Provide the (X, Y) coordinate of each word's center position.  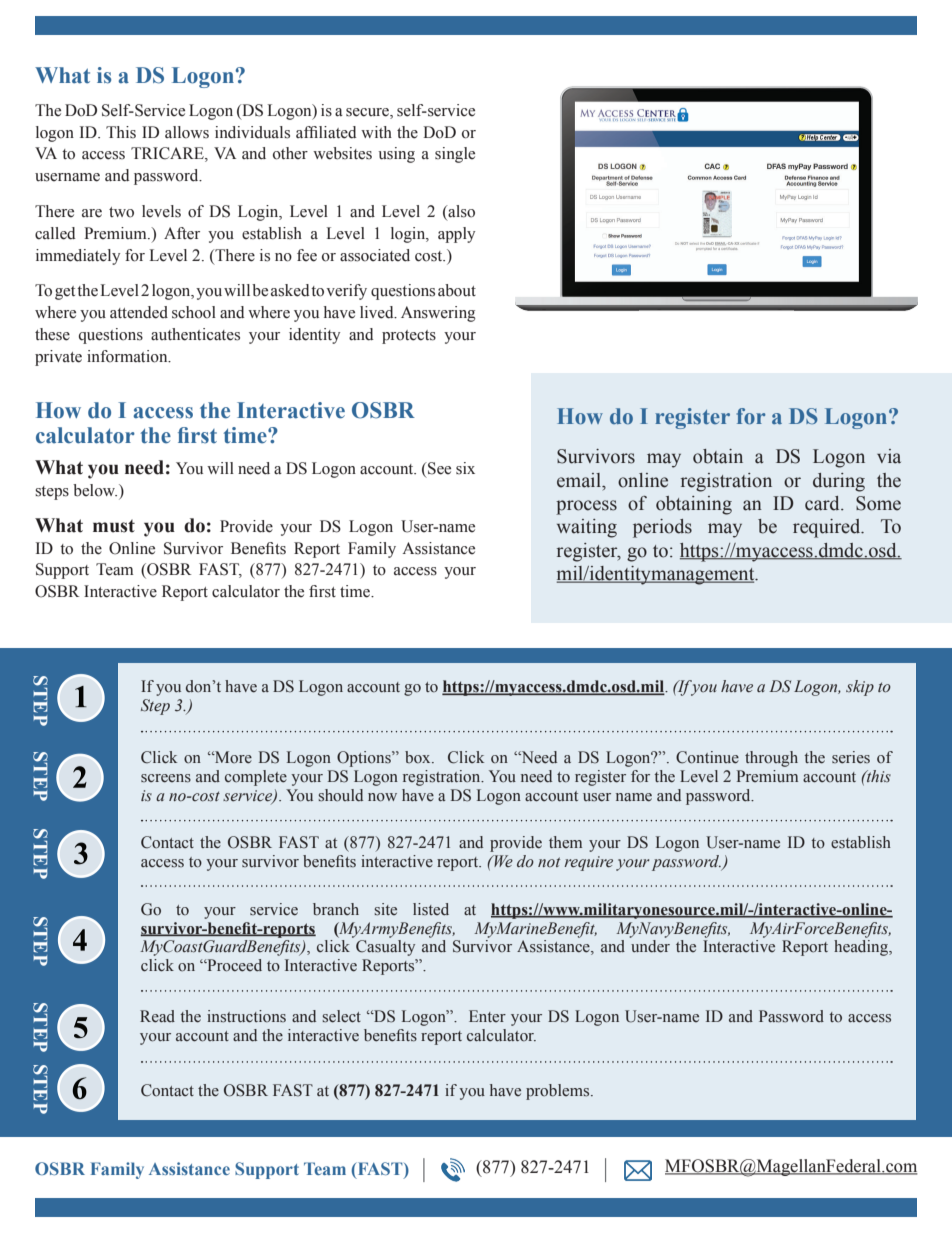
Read (157, 1016)
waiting (587, 528)
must (114, 526)
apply (456, 235)
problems (559, 1092)
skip (860, 688)
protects (409, 337)
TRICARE (168, 154)
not (549, 862)
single (455, 155)
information (128, 356)
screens (166, 778)
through (771, 759)
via (889, 456)
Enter (487, 1016)
